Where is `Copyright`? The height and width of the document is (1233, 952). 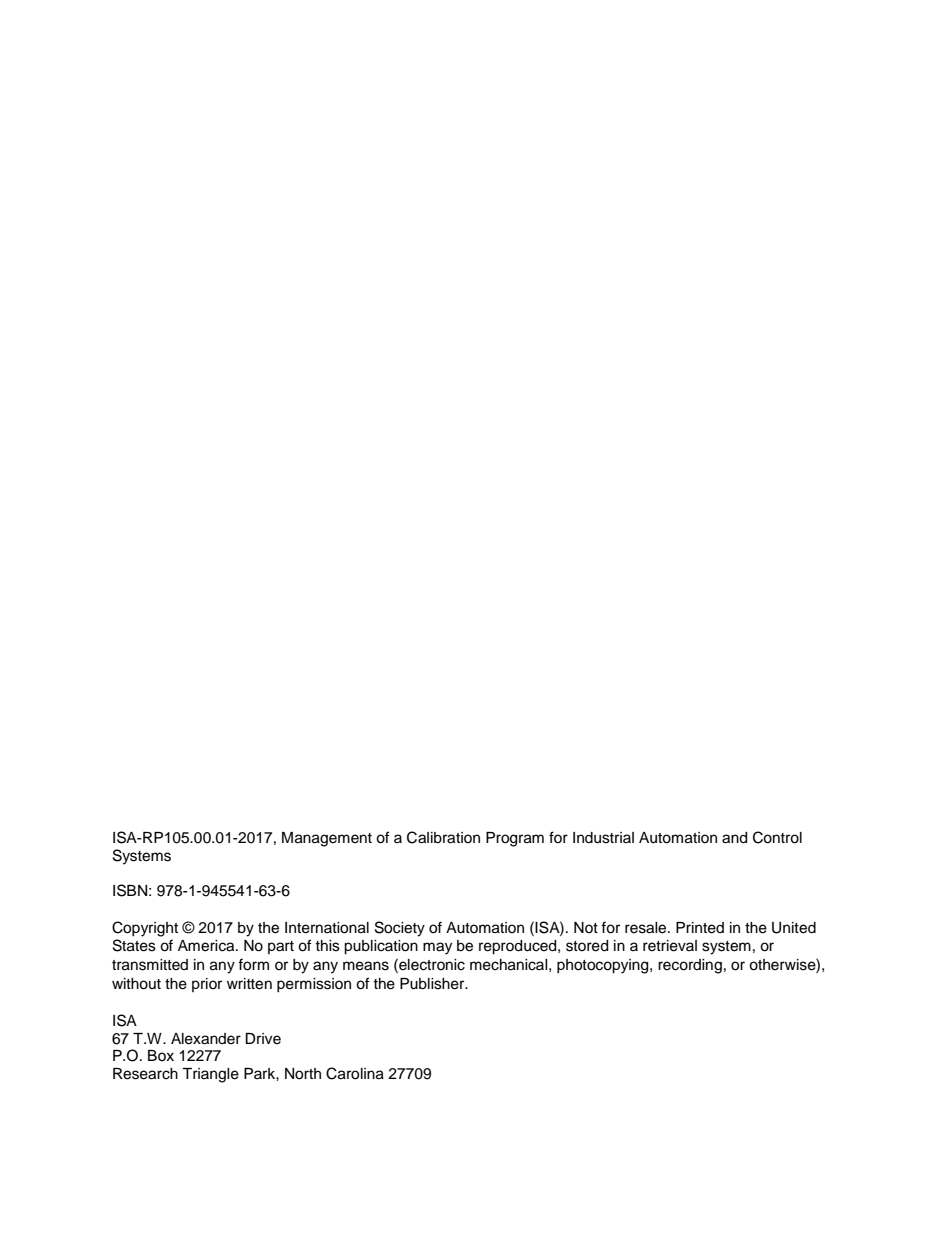
Copyright is located at coordinates (145, 929).
